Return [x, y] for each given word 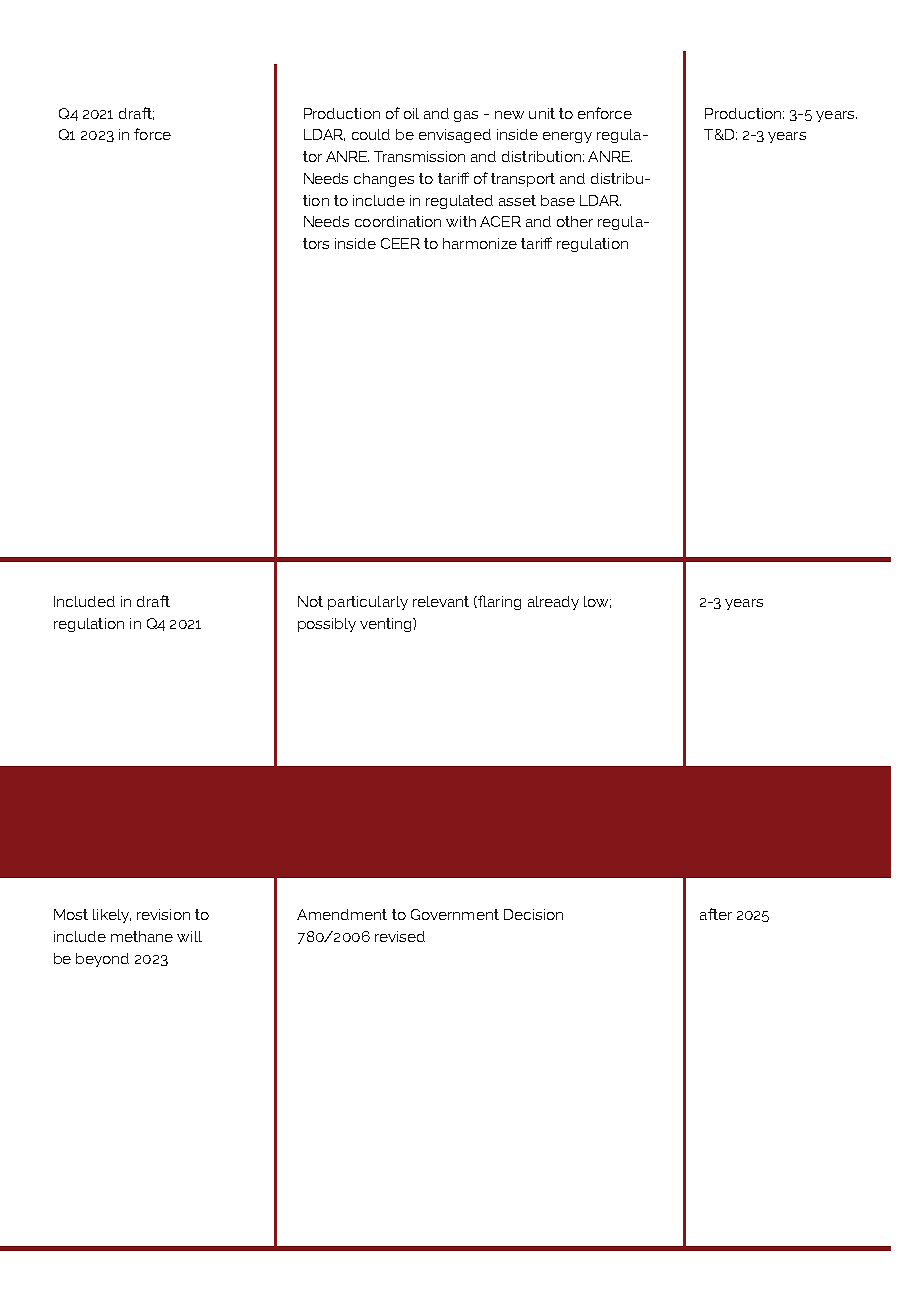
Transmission [419, 156]
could [371, 134]
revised [400, 936]
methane [142, 936]
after [716, 914]
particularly [368, 603]
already [553, 603]
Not [310, 601]
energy [567, 137]
